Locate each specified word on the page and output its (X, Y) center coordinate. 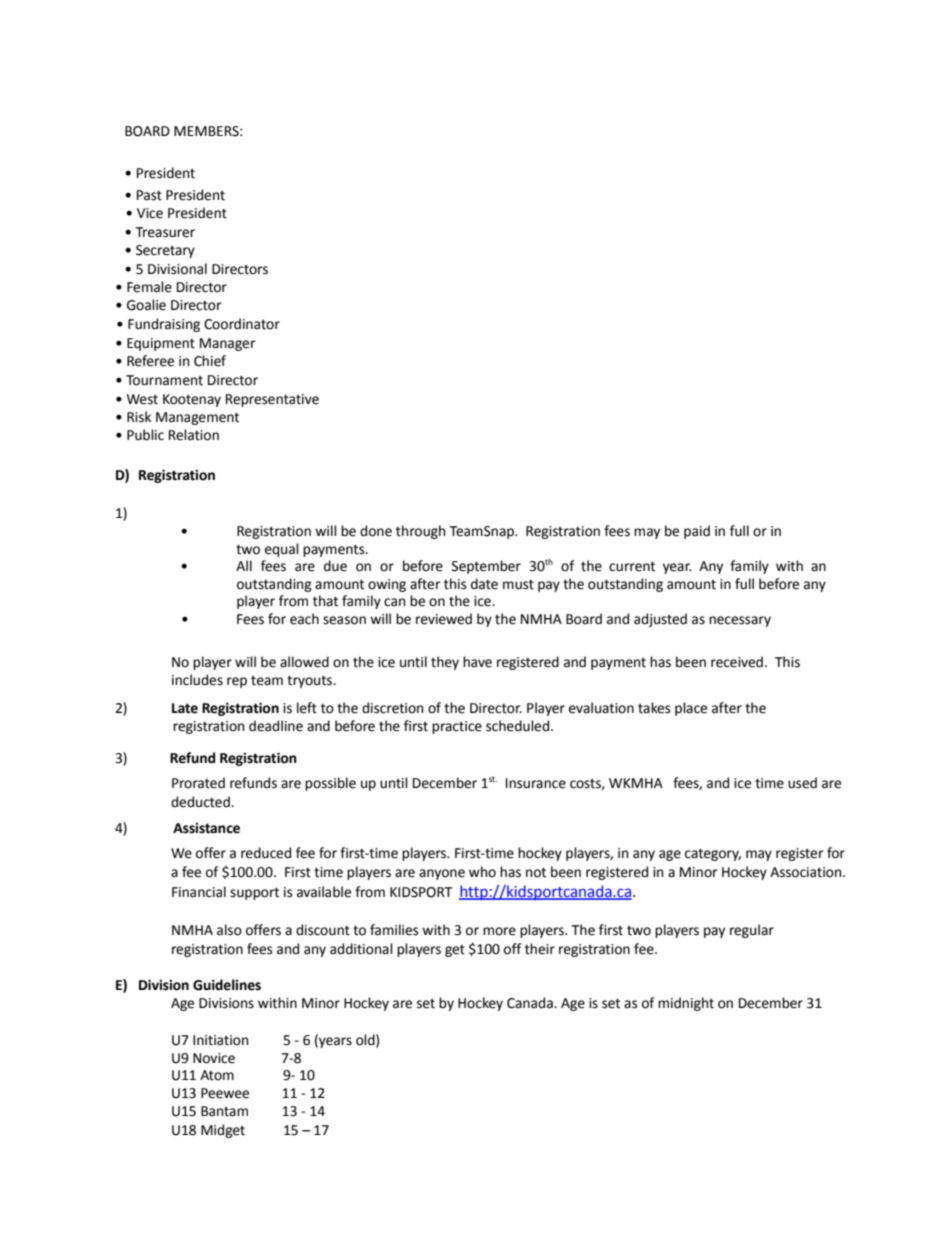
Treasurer (165, 232)
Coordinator (242, 324)
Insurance (536, 783)
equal (282, 550)
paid (697, 532)
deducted (201, 802)
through (420, 532)
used (802, 783)
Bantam (224, 1111)
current (632, 566)
